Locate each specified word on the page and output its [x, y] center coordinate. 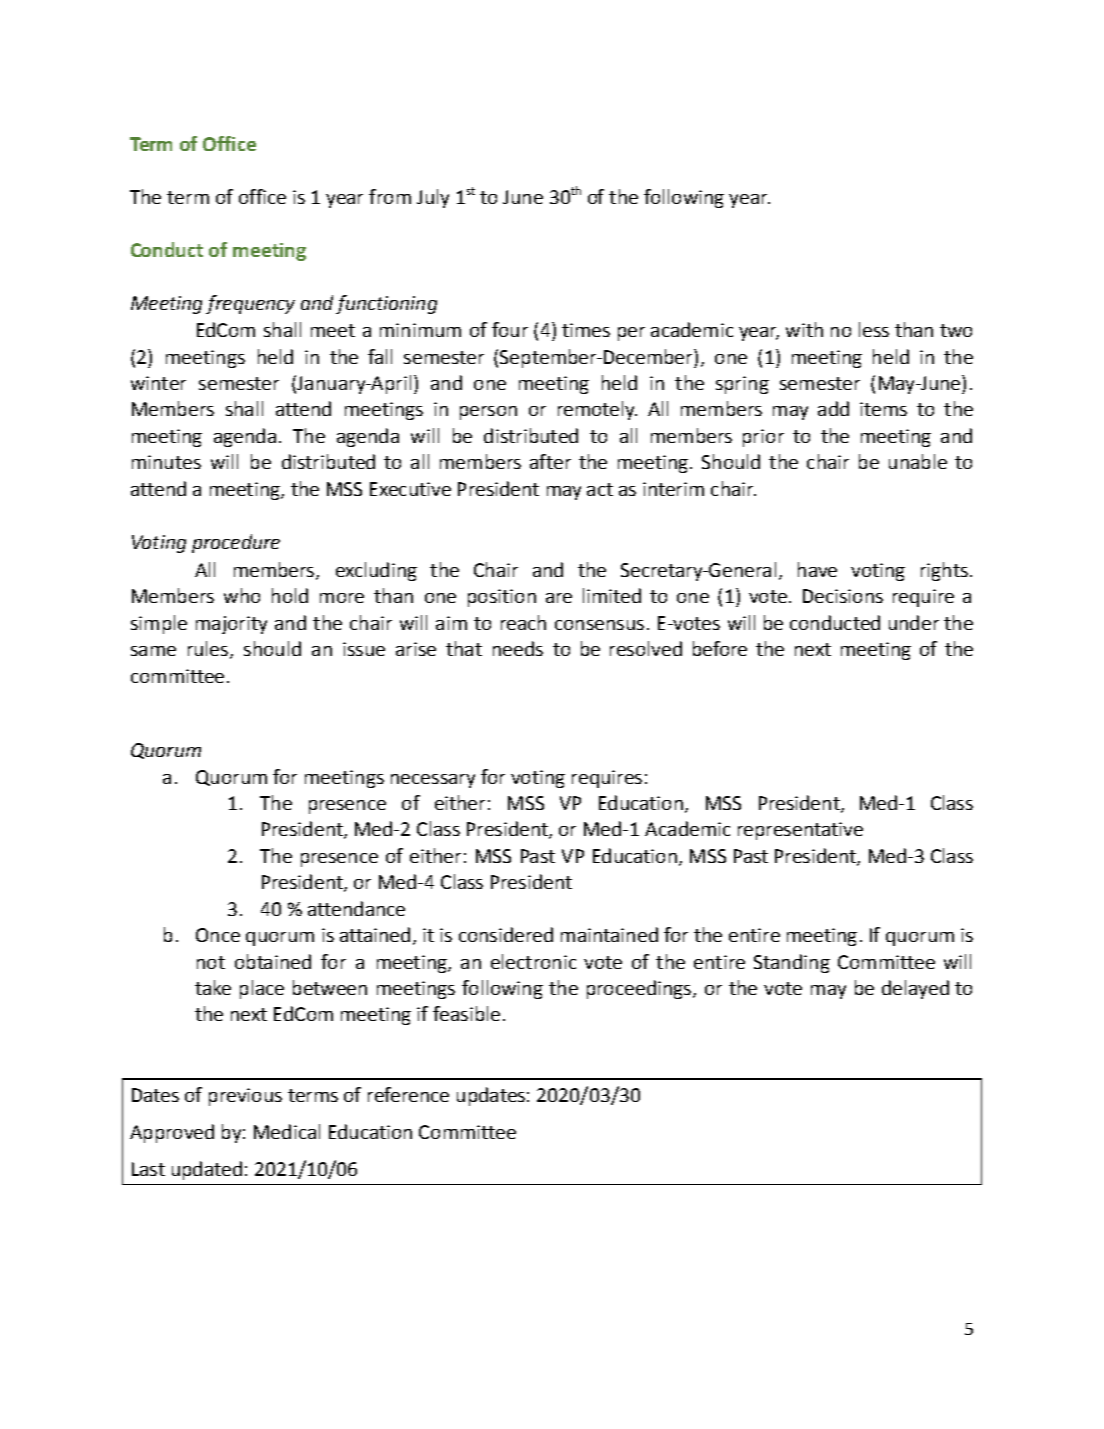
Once [218, 935]
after [550, 461]
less [874, 329]
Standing [792, 963]
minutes [166, 462]
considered [506, 934]
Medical [287, 1131]
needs [518, 648]
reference [408, 1094]
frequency [250, 304]
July [433, 198]
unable [918, 461]
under [914, 622]
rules [208, 648]
